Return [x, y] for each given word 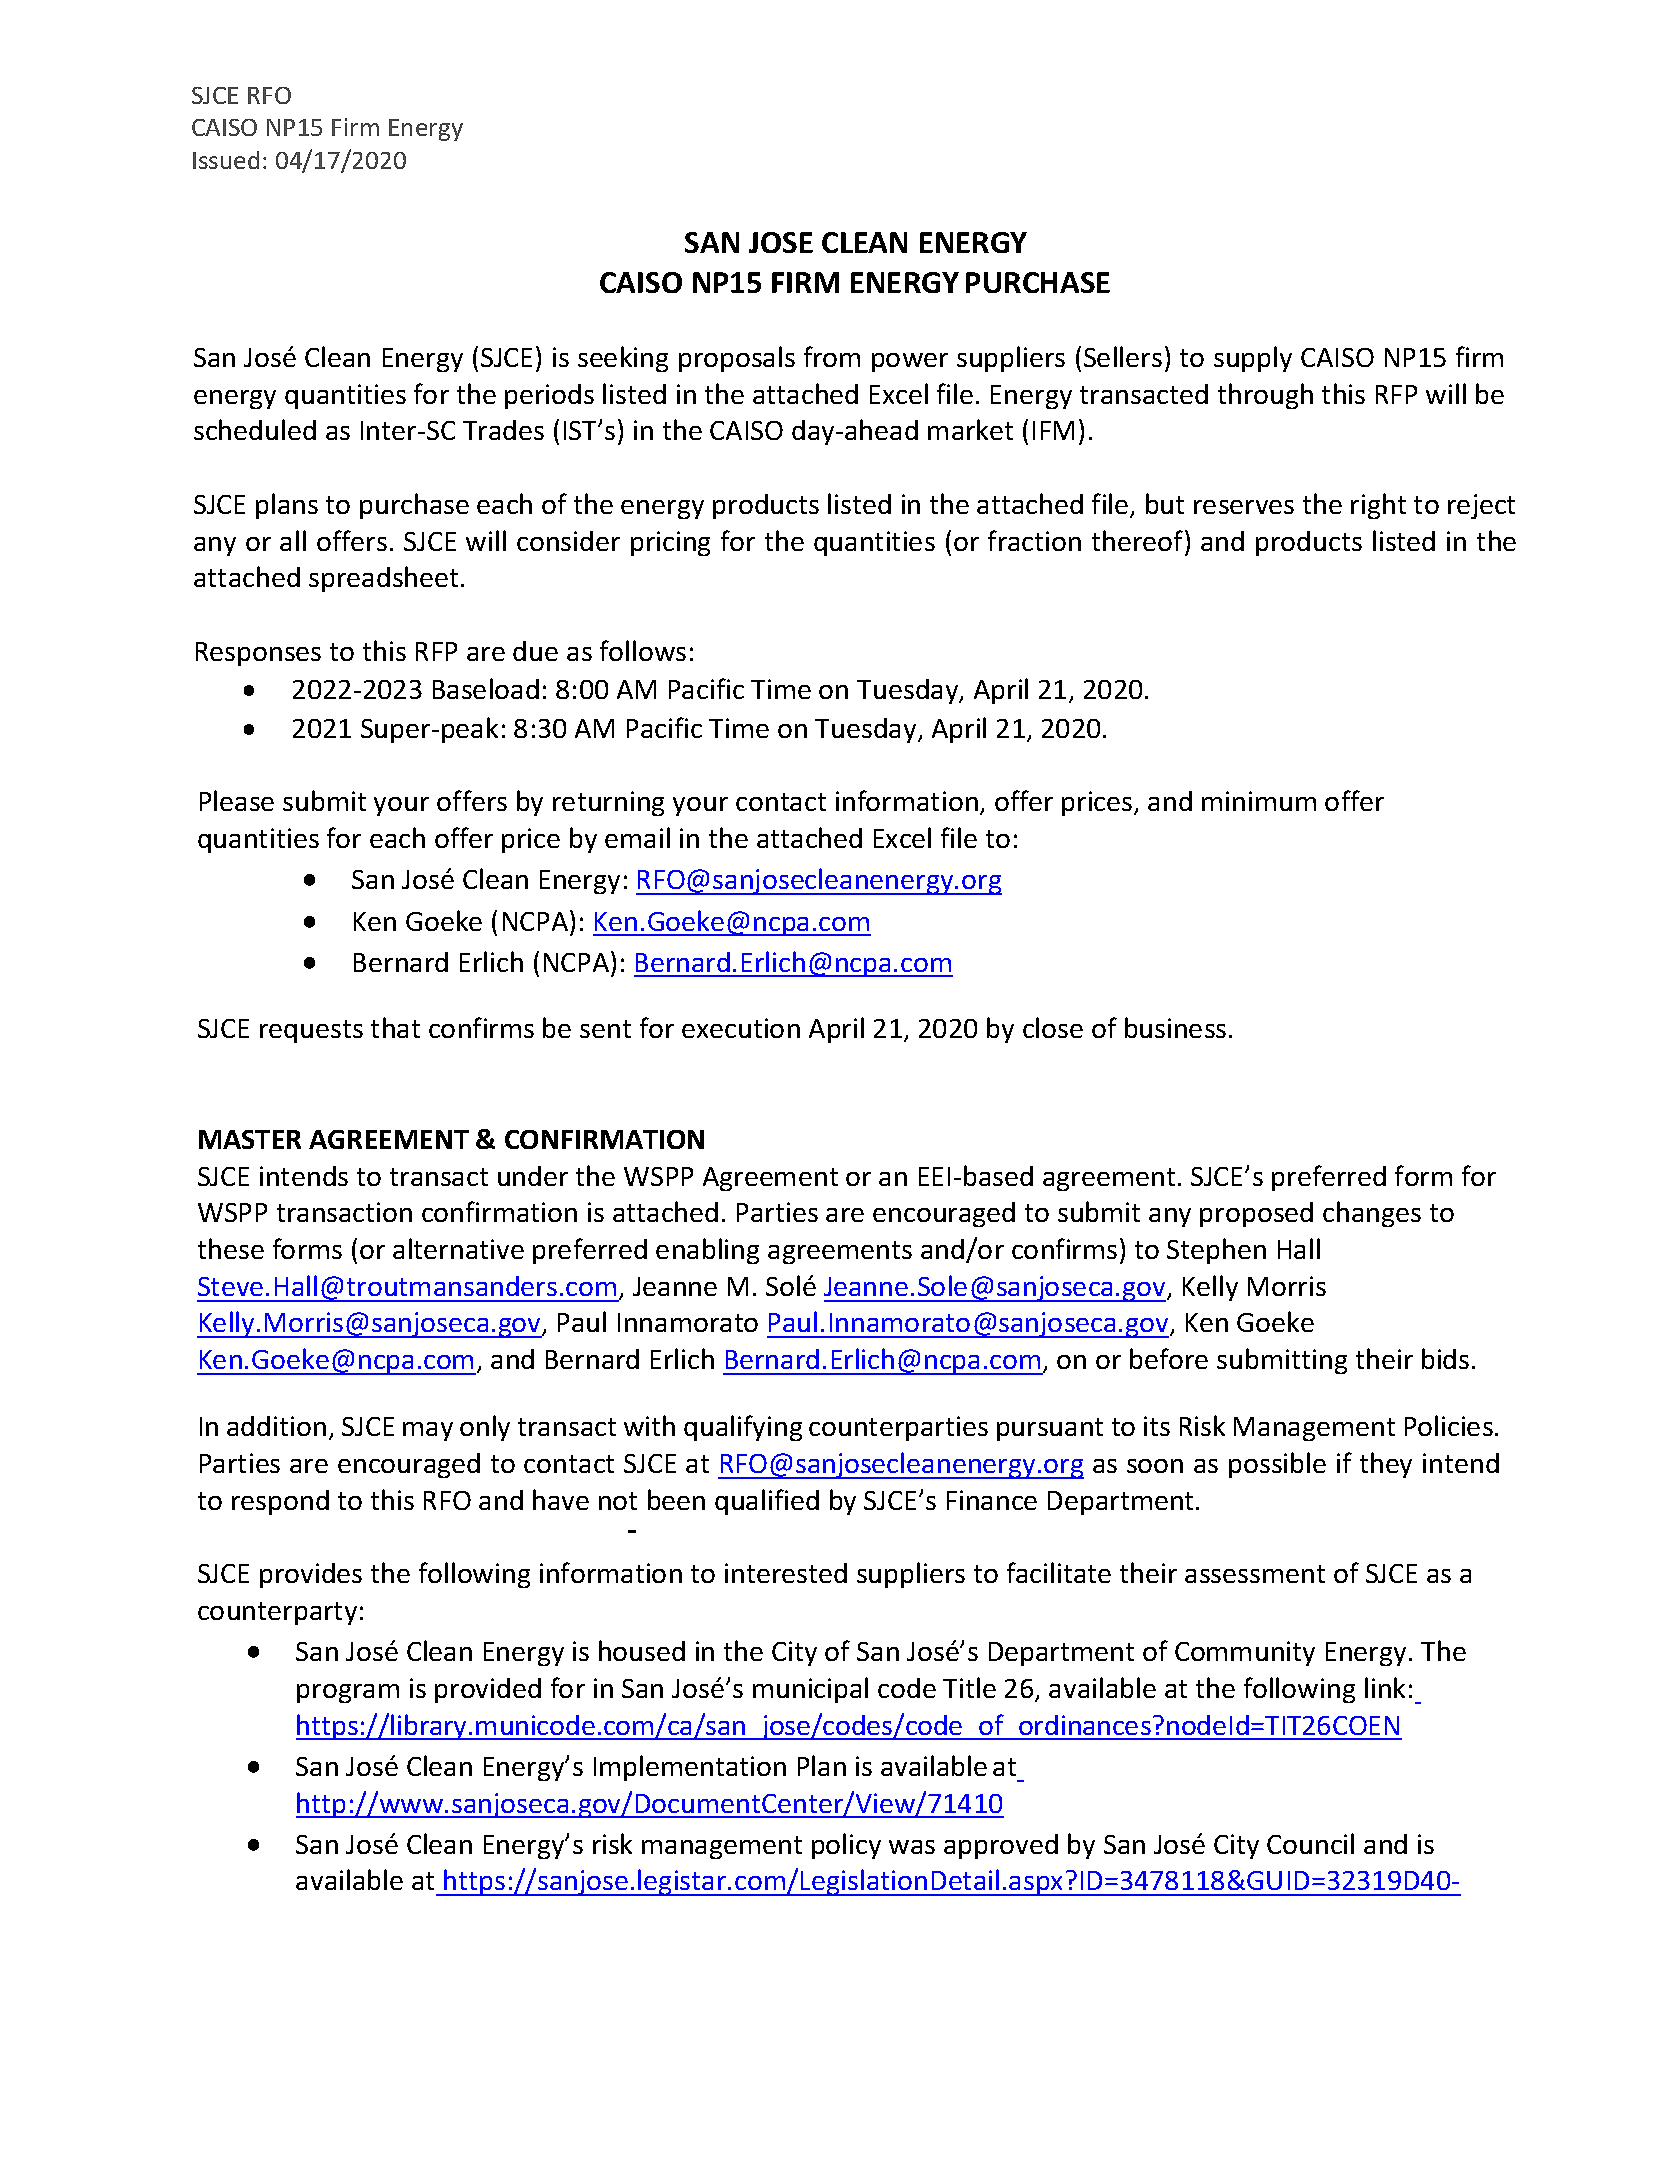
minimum [1259, 801]
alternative [458, 1248]
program [348, 1693]
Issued [226, 160]
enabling [707, 1251]
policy [846, 1846]
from [832, 356]
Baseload [486, 688]
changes [1372, 1214]
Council [1310, 1843]
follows [643, 650]
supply [1253, 359]
